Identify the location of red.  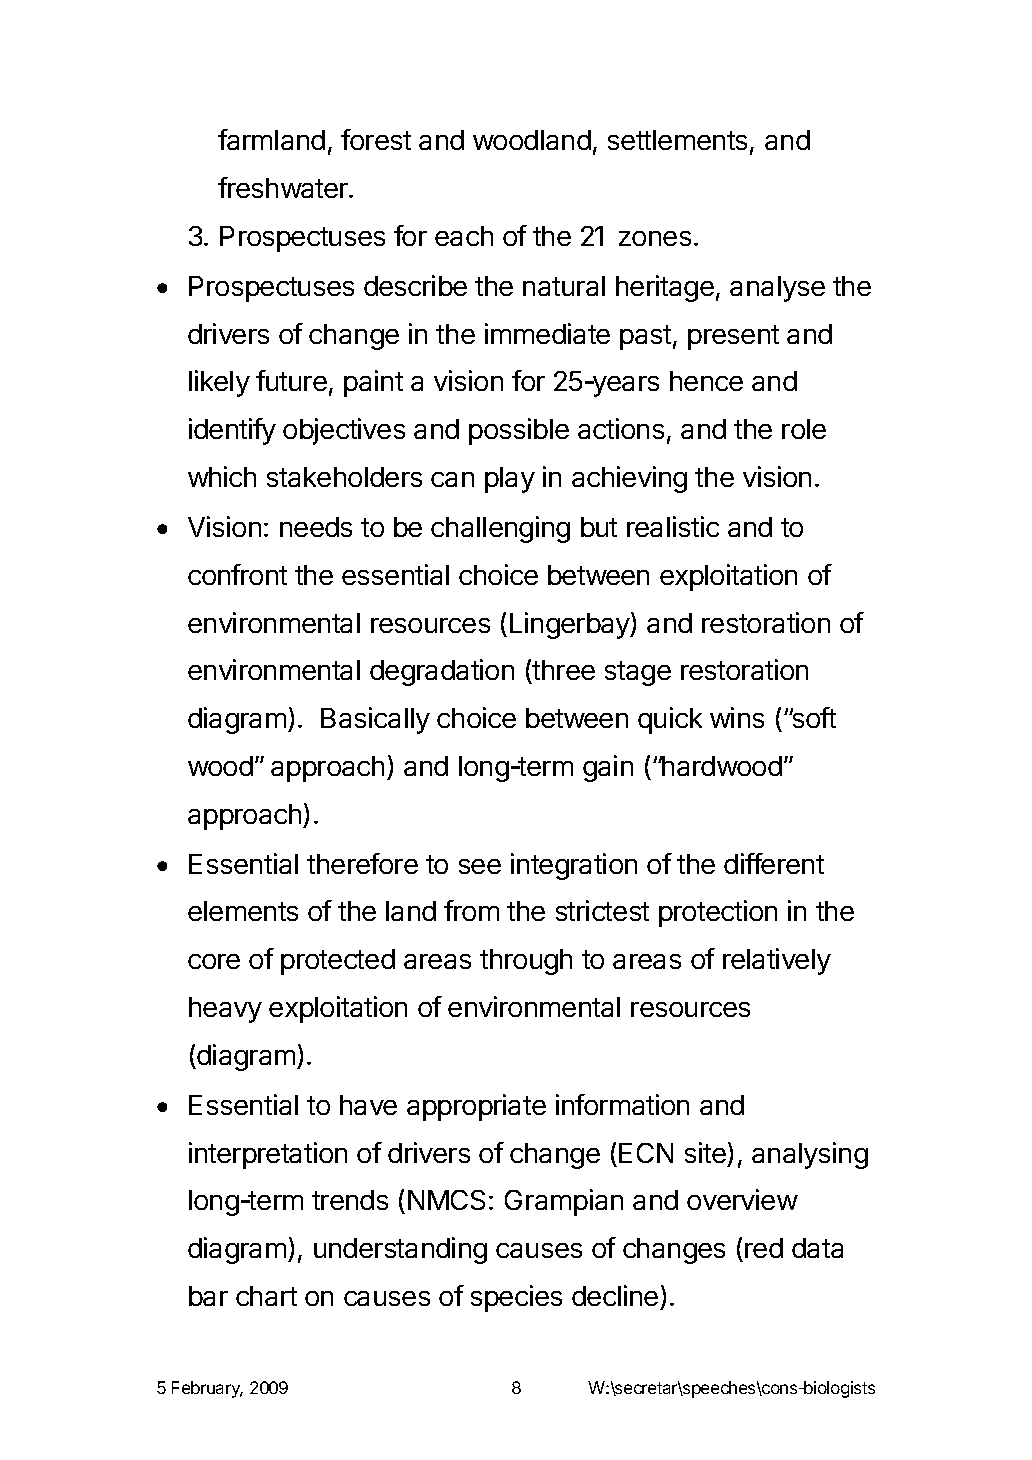
(764, 1248).
